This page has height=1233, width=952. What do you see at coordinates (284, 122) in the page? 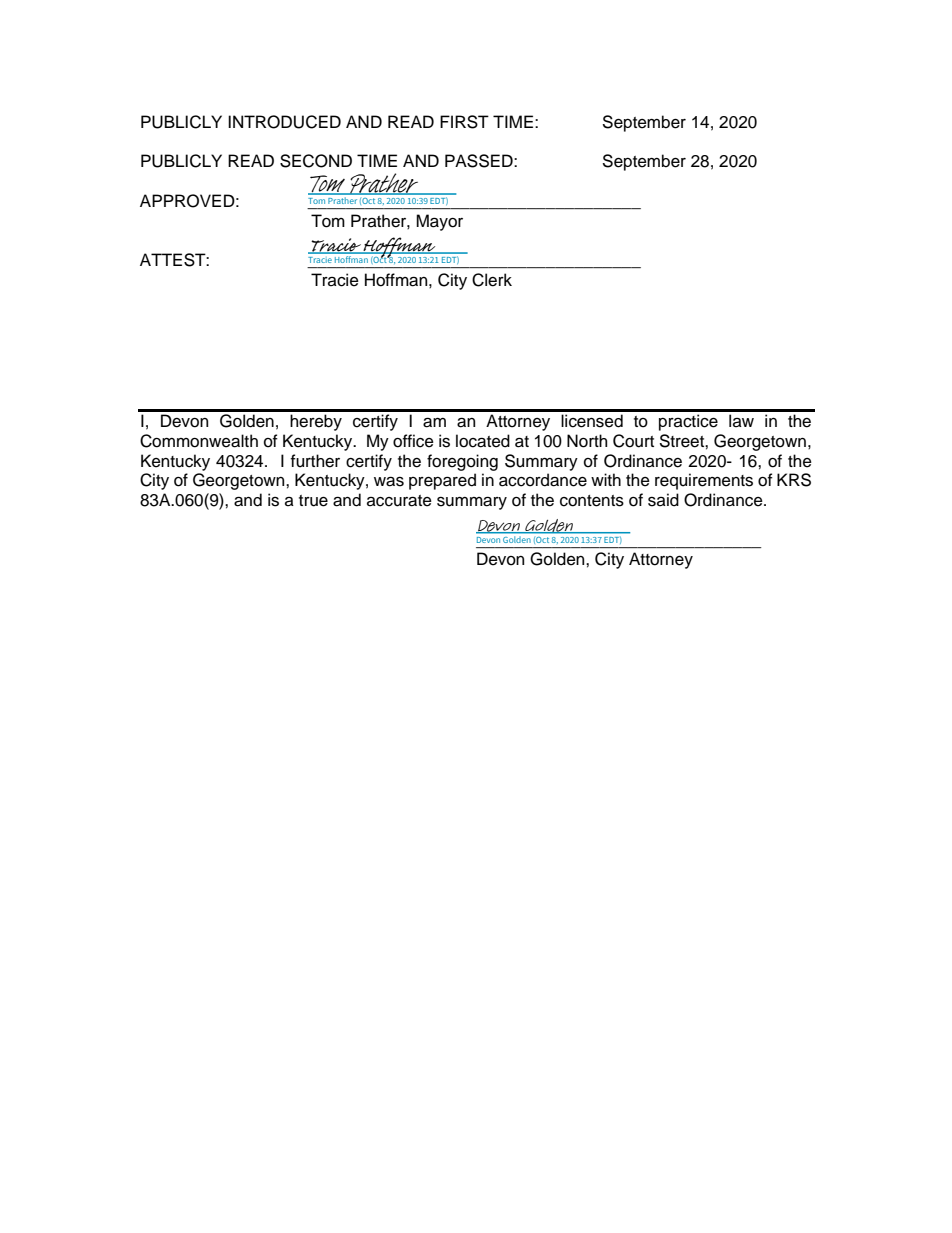
I see `INTRODUCED` at bounding box center [284, 122].
